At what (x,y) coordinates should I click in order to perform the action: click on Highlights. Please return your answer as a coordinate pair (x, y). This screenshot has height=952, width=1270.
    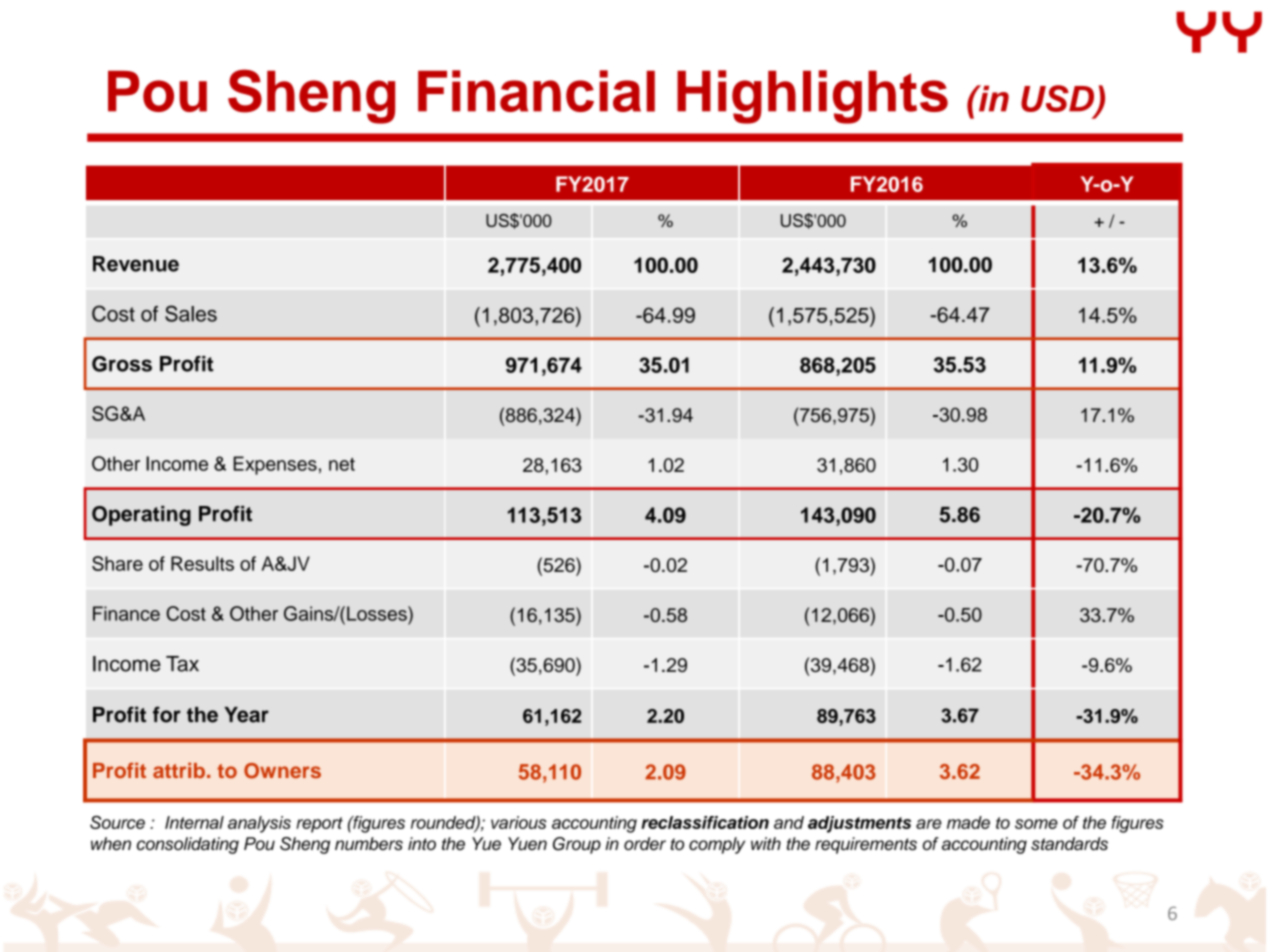
    Looking at the image, I should click on (812, 97).
